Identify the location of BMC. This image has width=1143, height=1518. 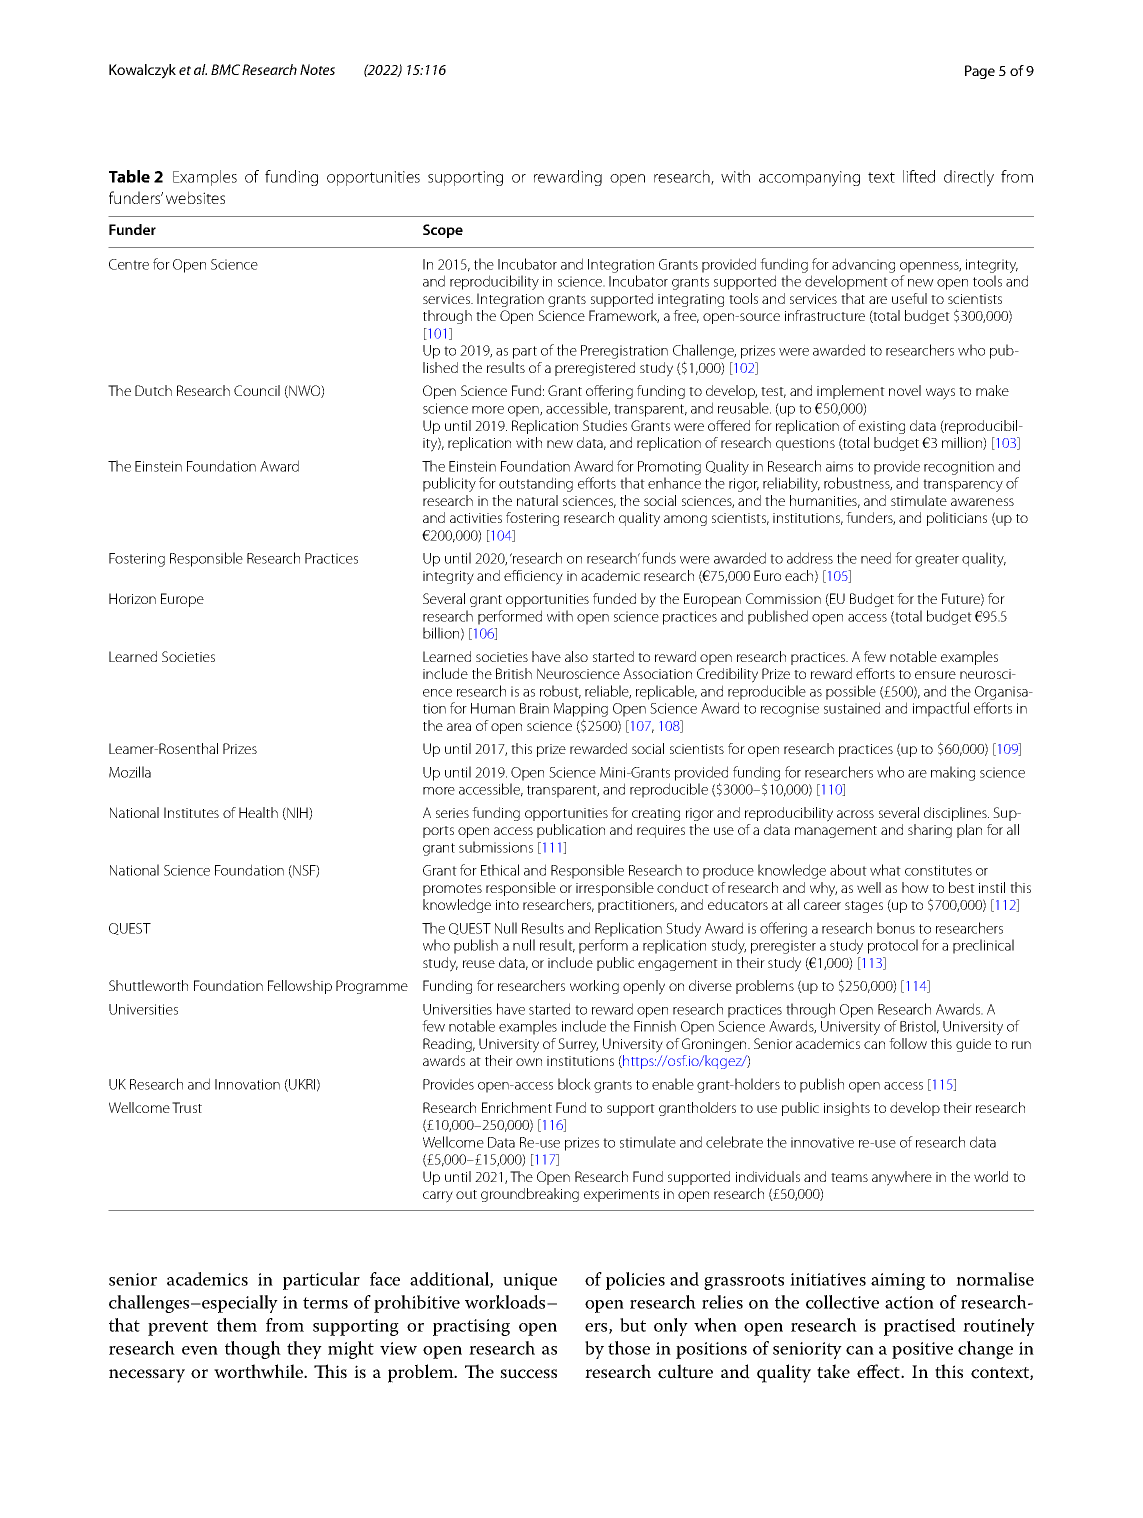
(225, 69).
